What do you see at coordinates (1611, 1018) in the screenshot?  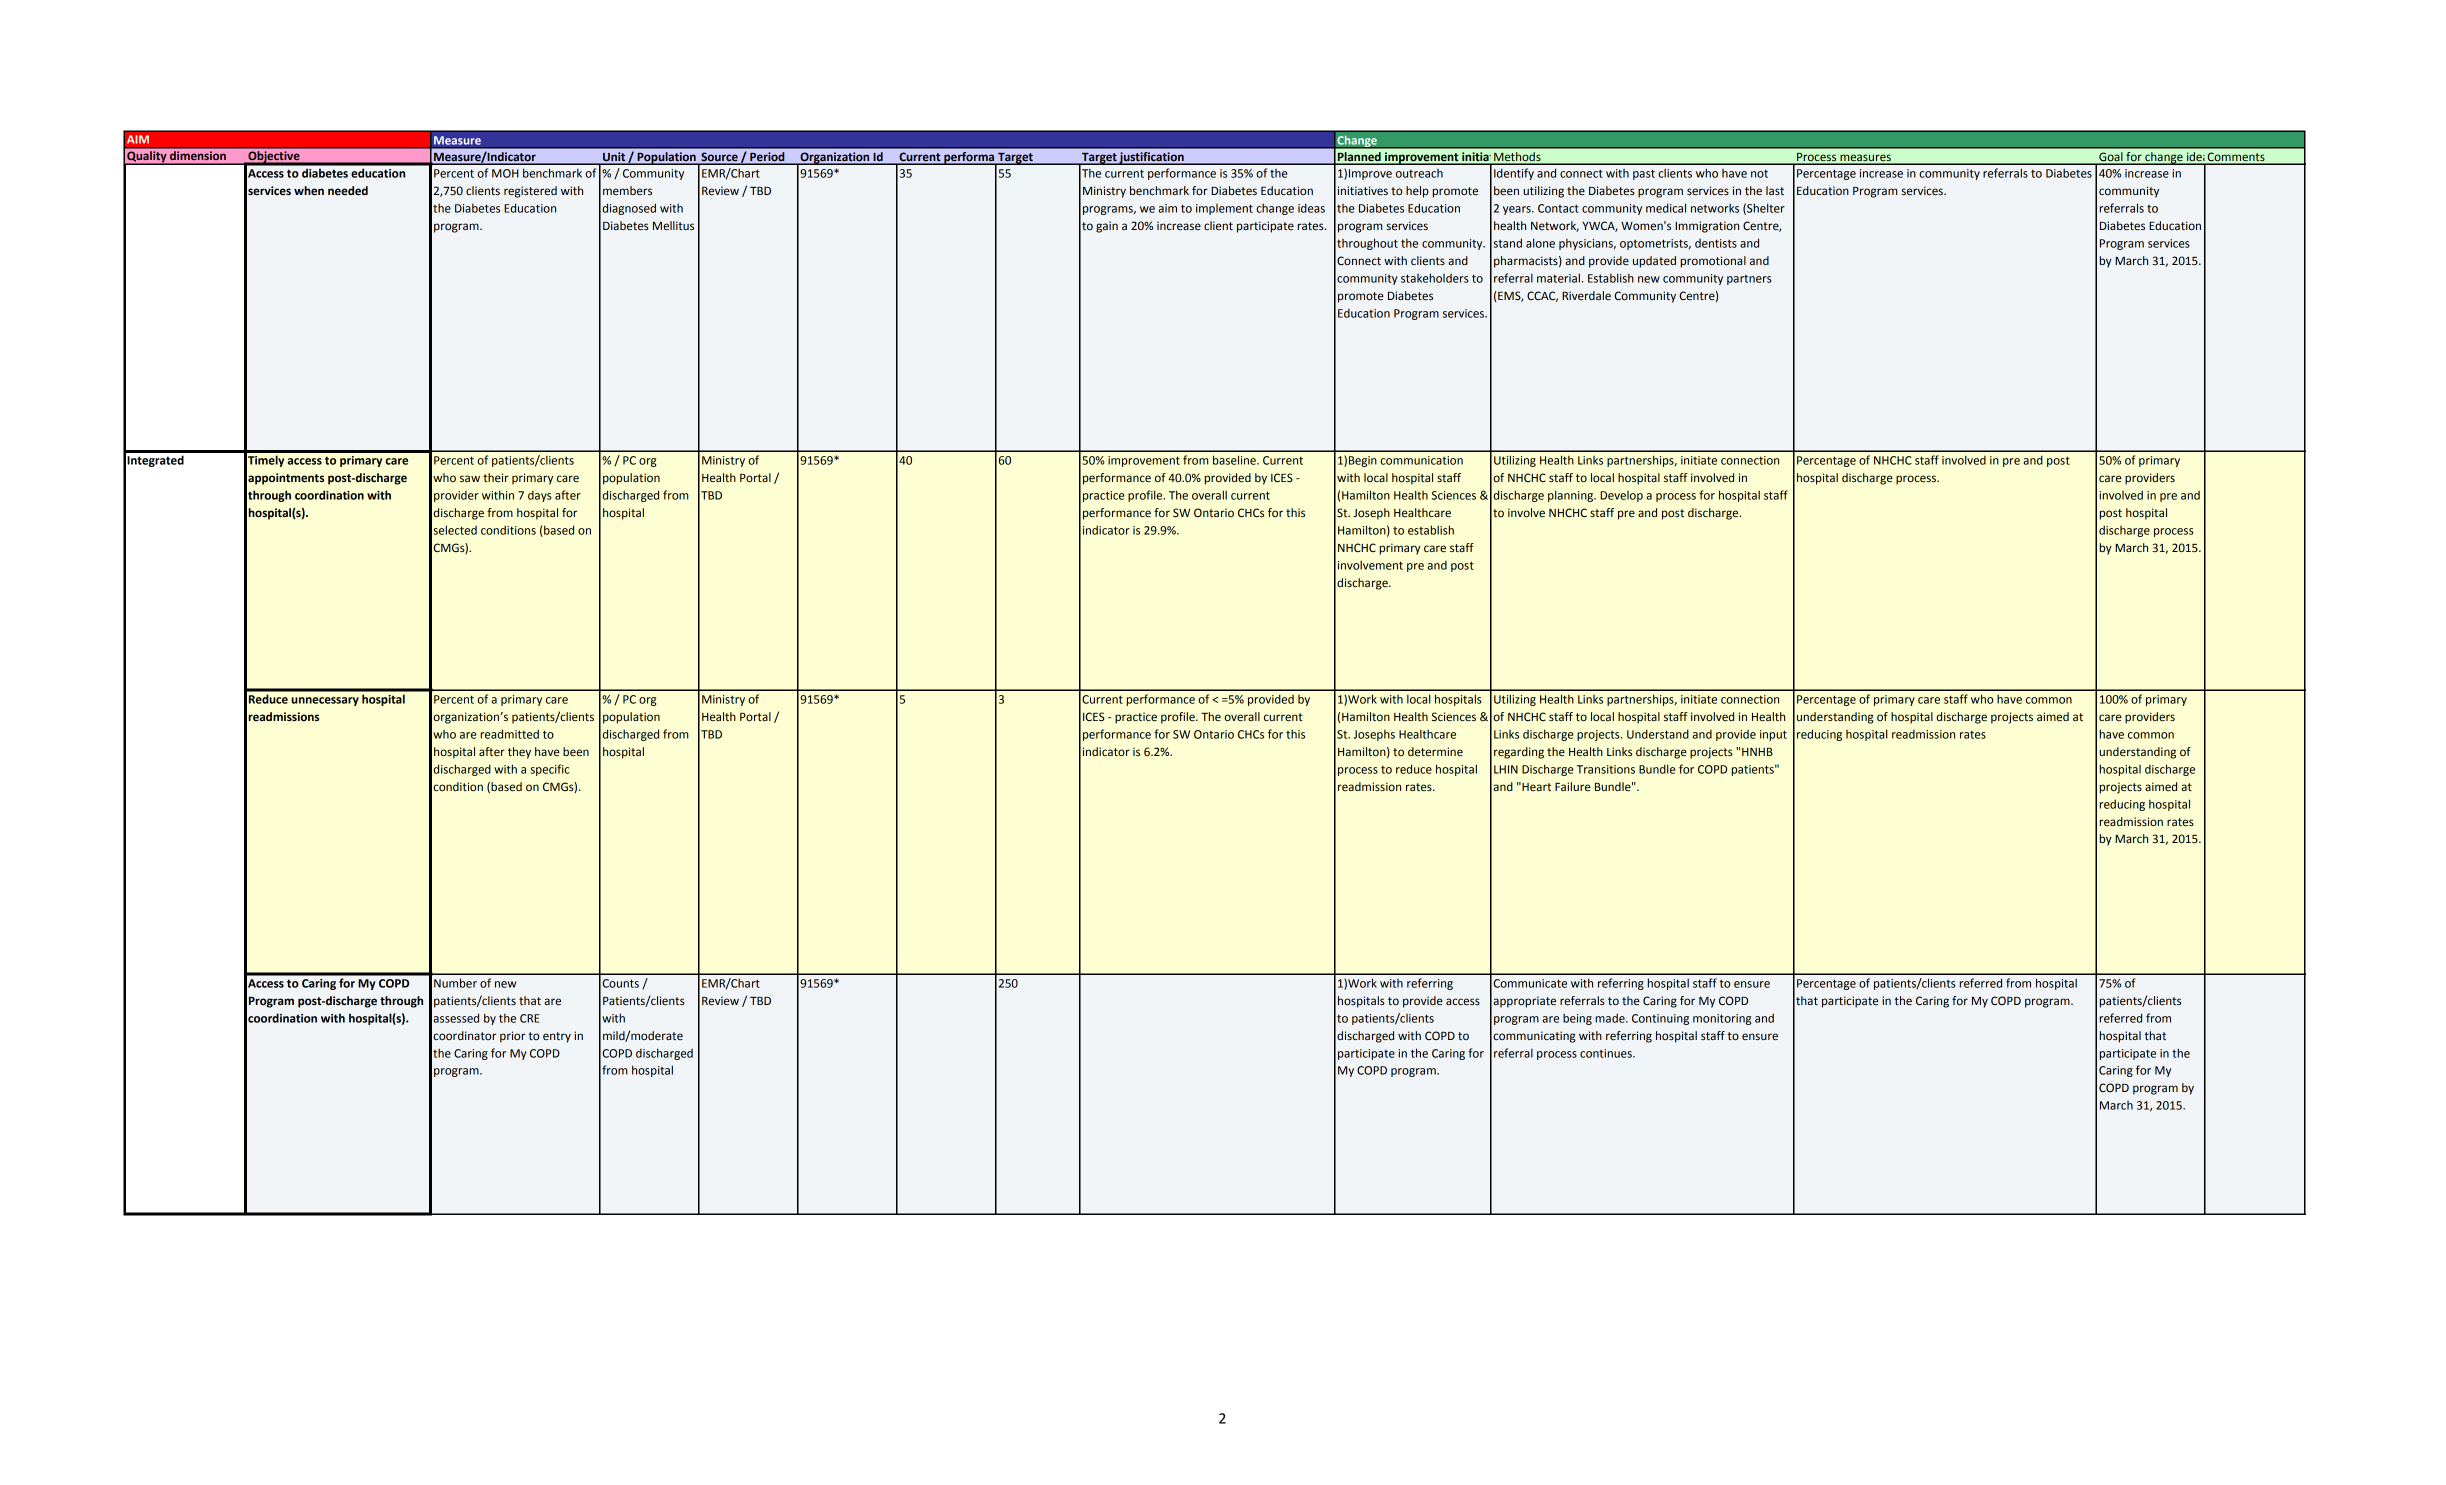 I see `made` at bounding box center [1611, 1018].
